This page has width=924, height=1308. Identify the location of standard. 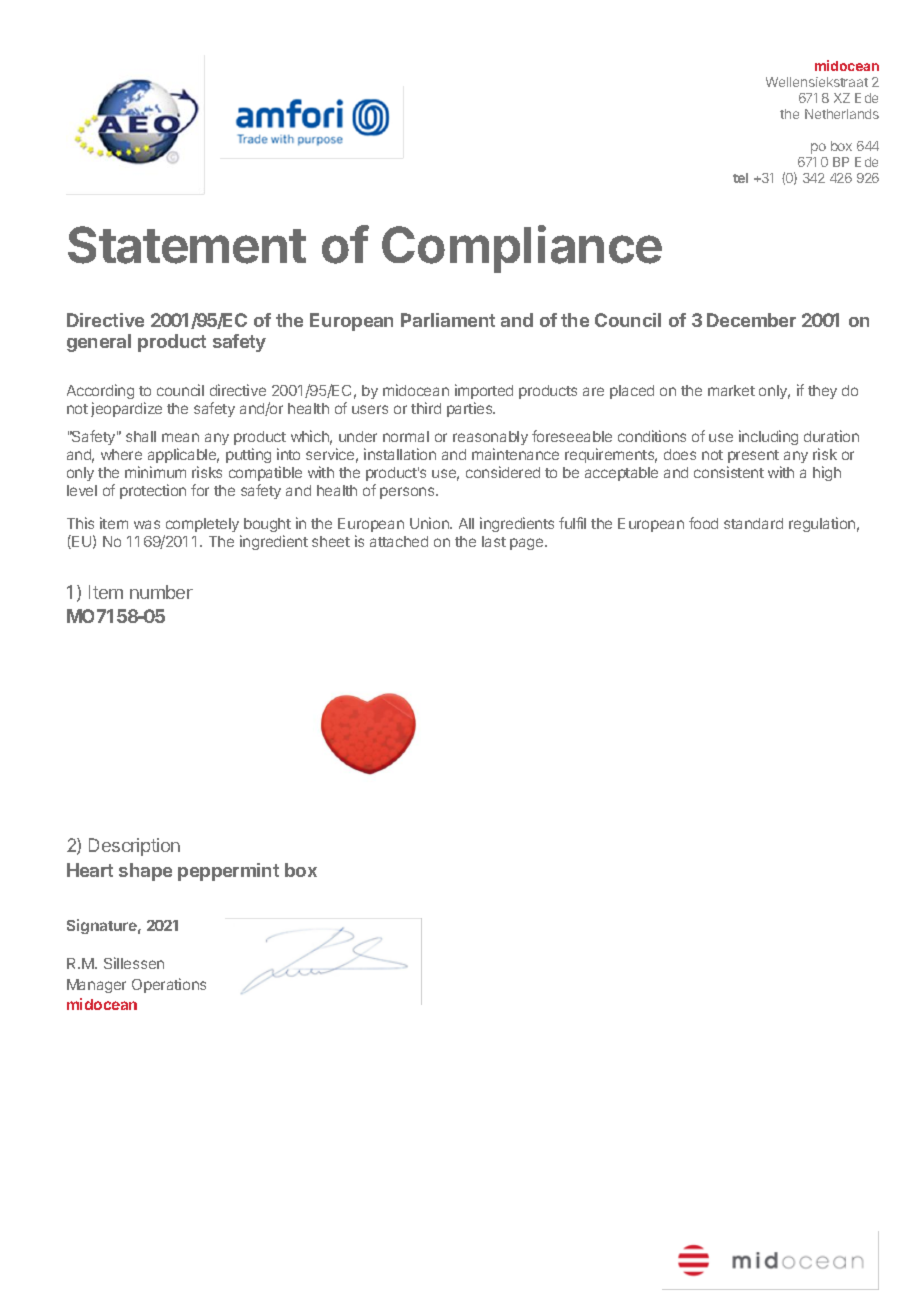
(753, 523).
